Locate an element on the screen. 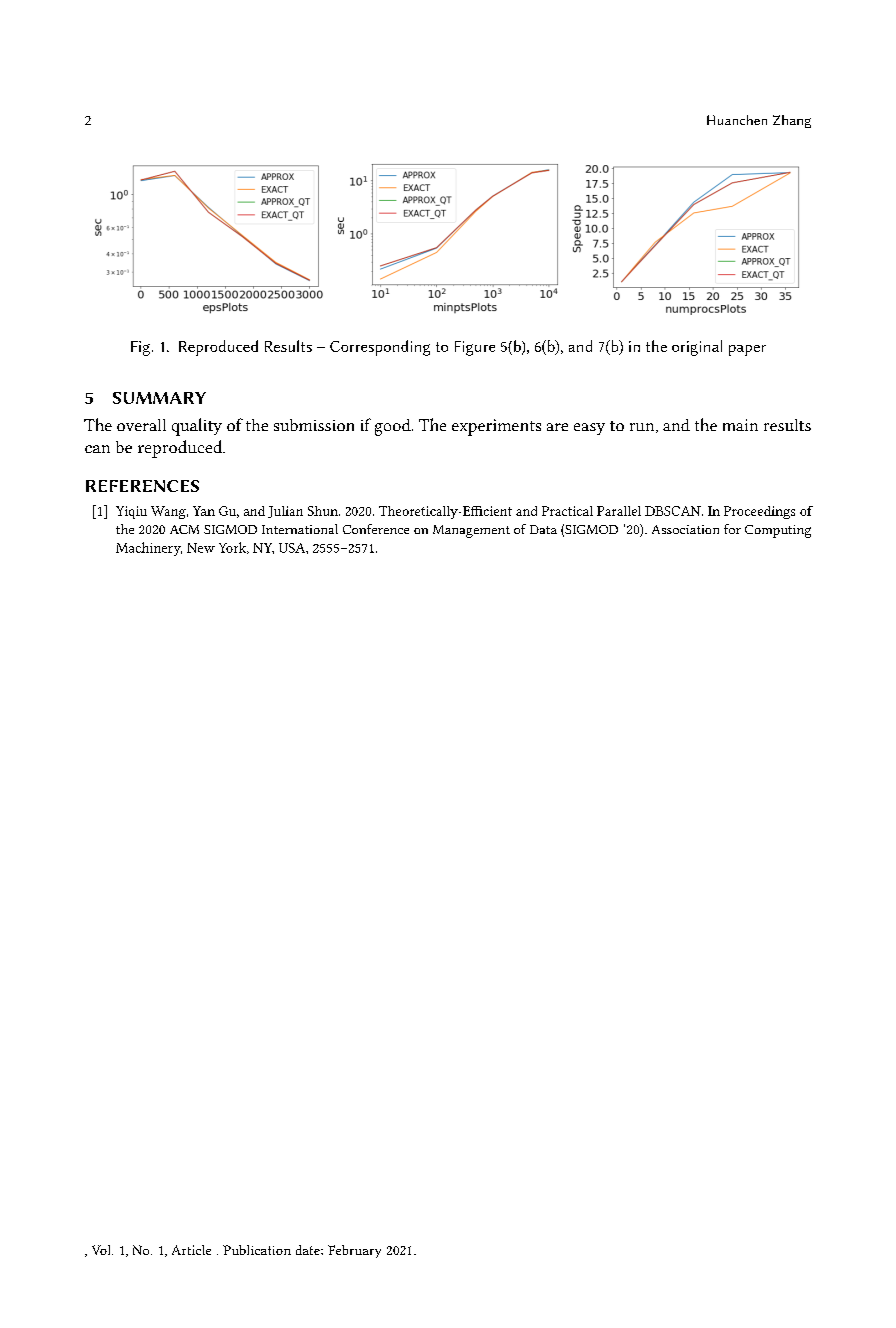  Management is located at coordinates (471, 531).
